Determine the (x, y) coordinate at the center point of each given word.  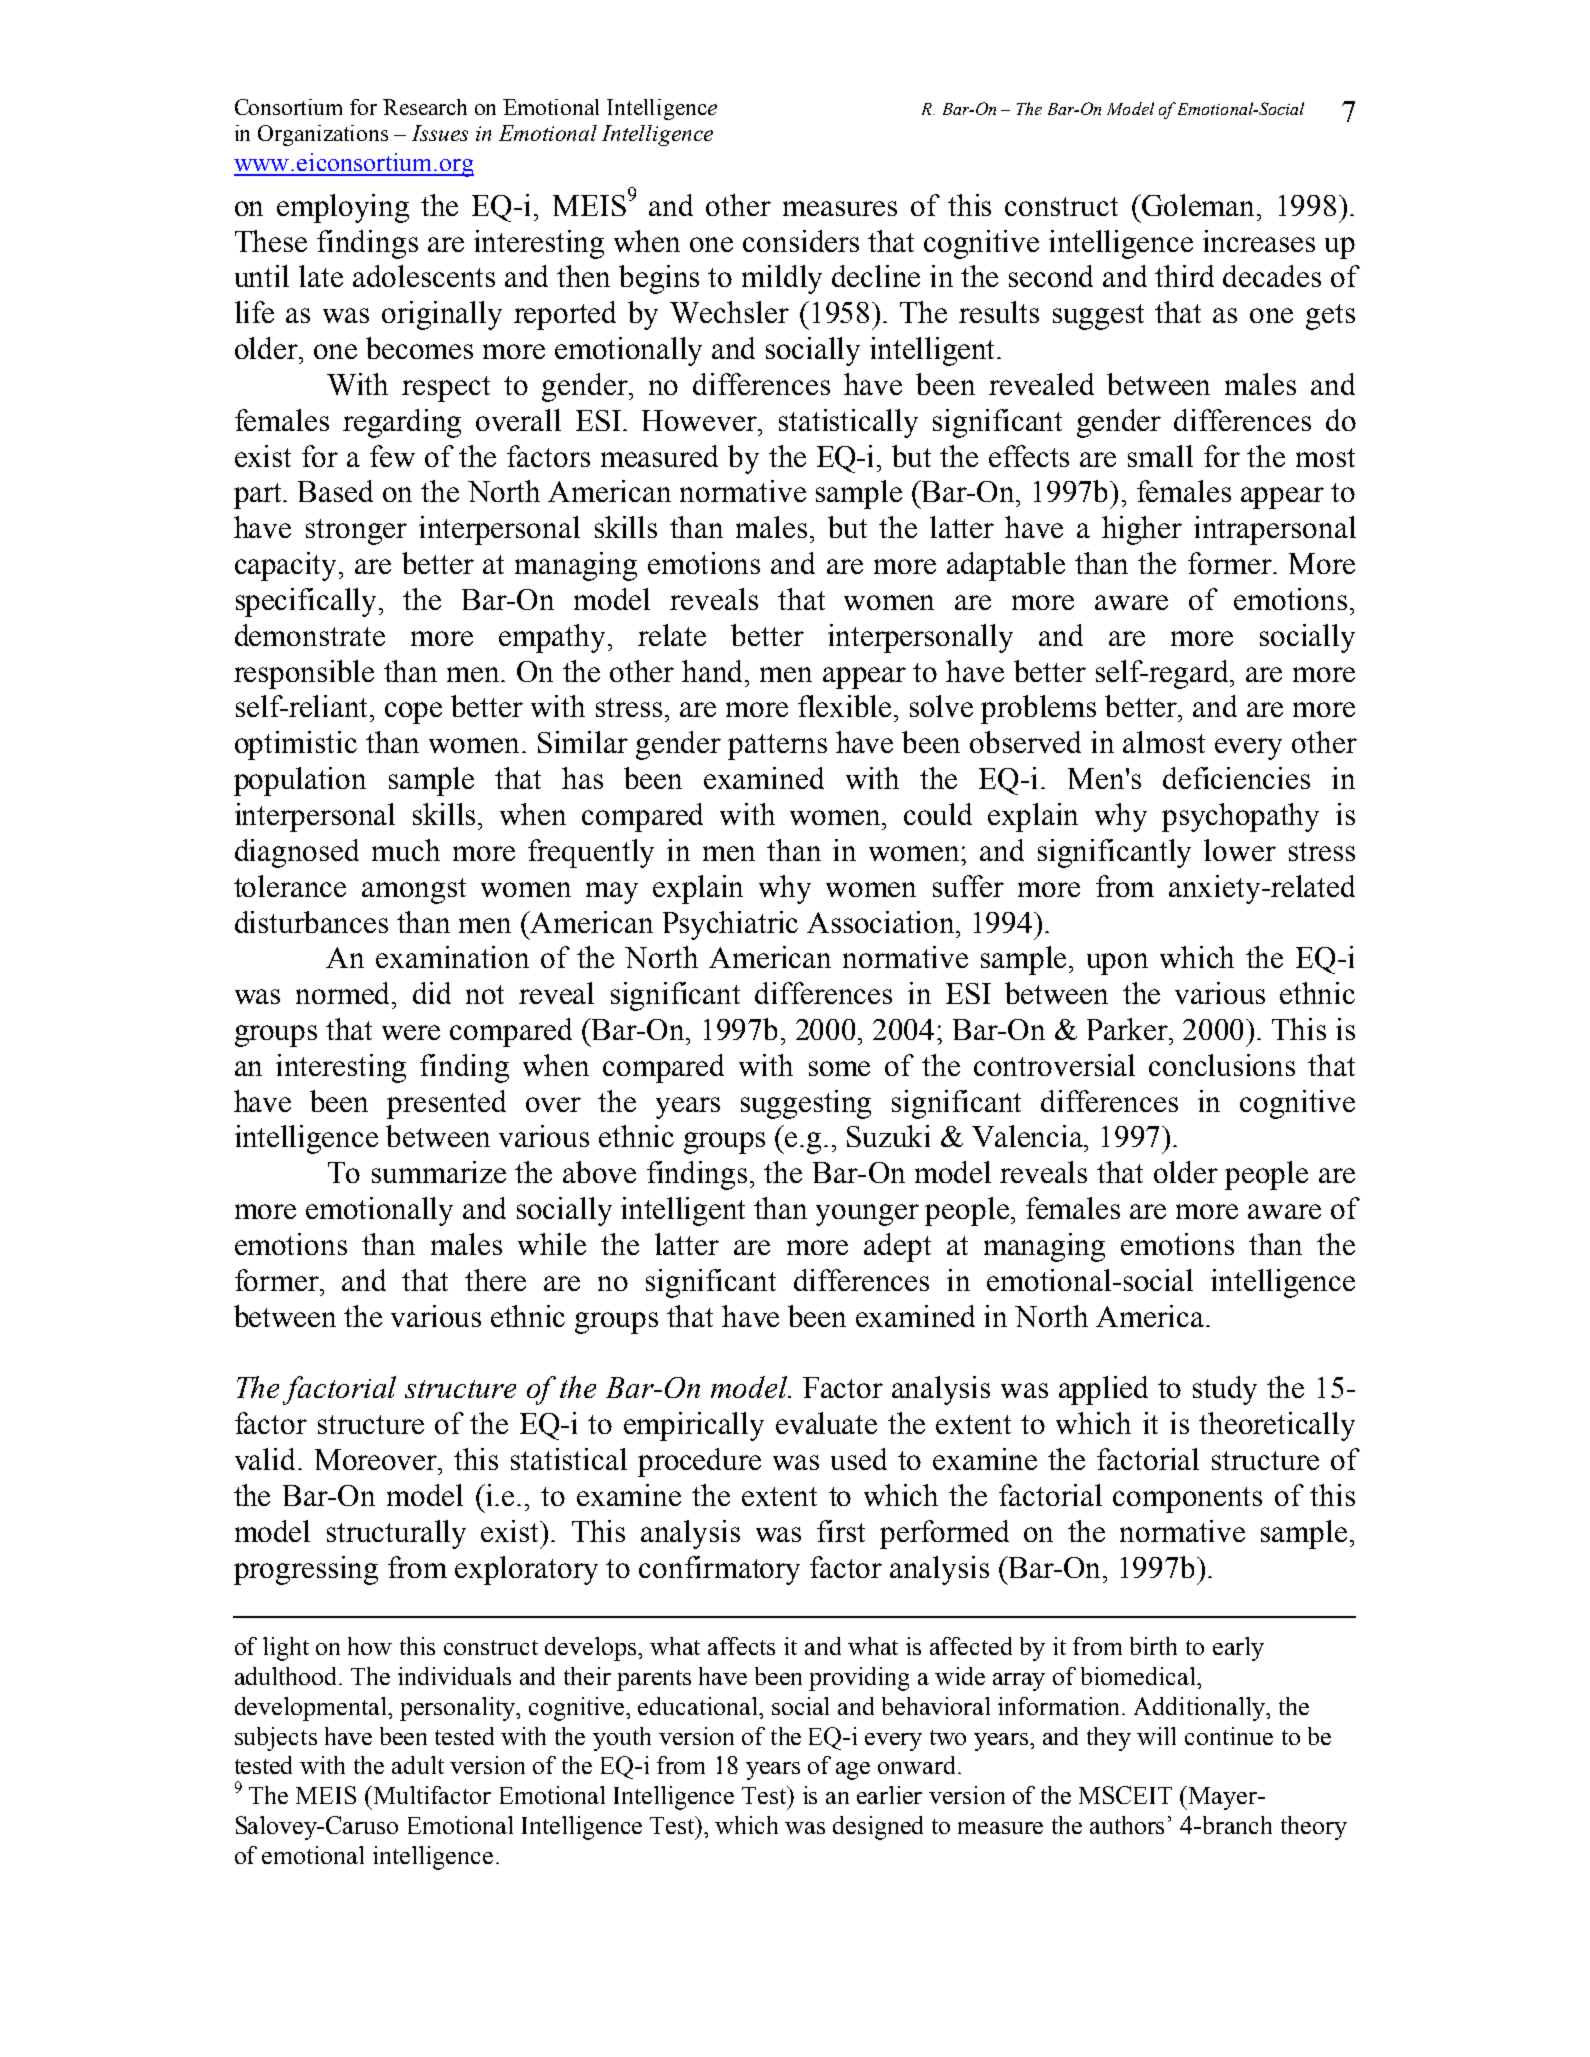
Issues (440, 133)
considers (801, 241)
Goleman (1199, 205)
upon (1117, 964)
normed (345, 993)
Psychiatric (730, 925)
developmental (312, 1709)
